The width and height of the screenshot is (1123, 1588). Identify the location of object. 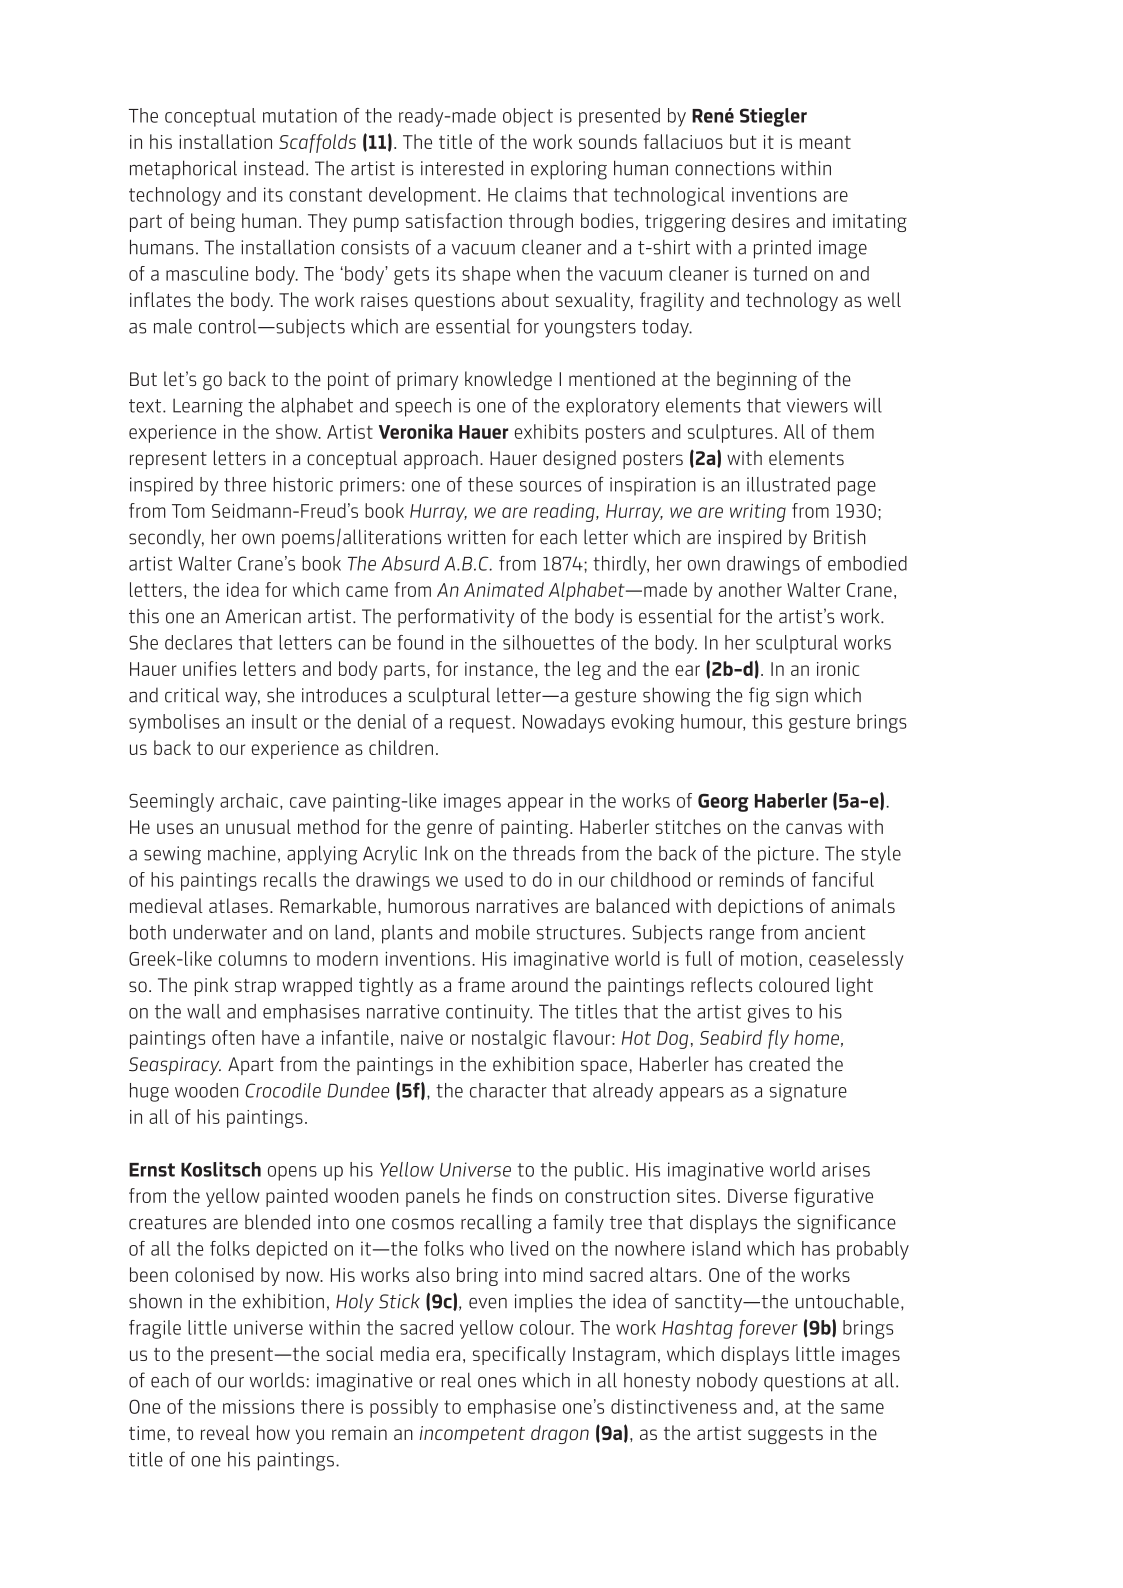
(528, 117).
